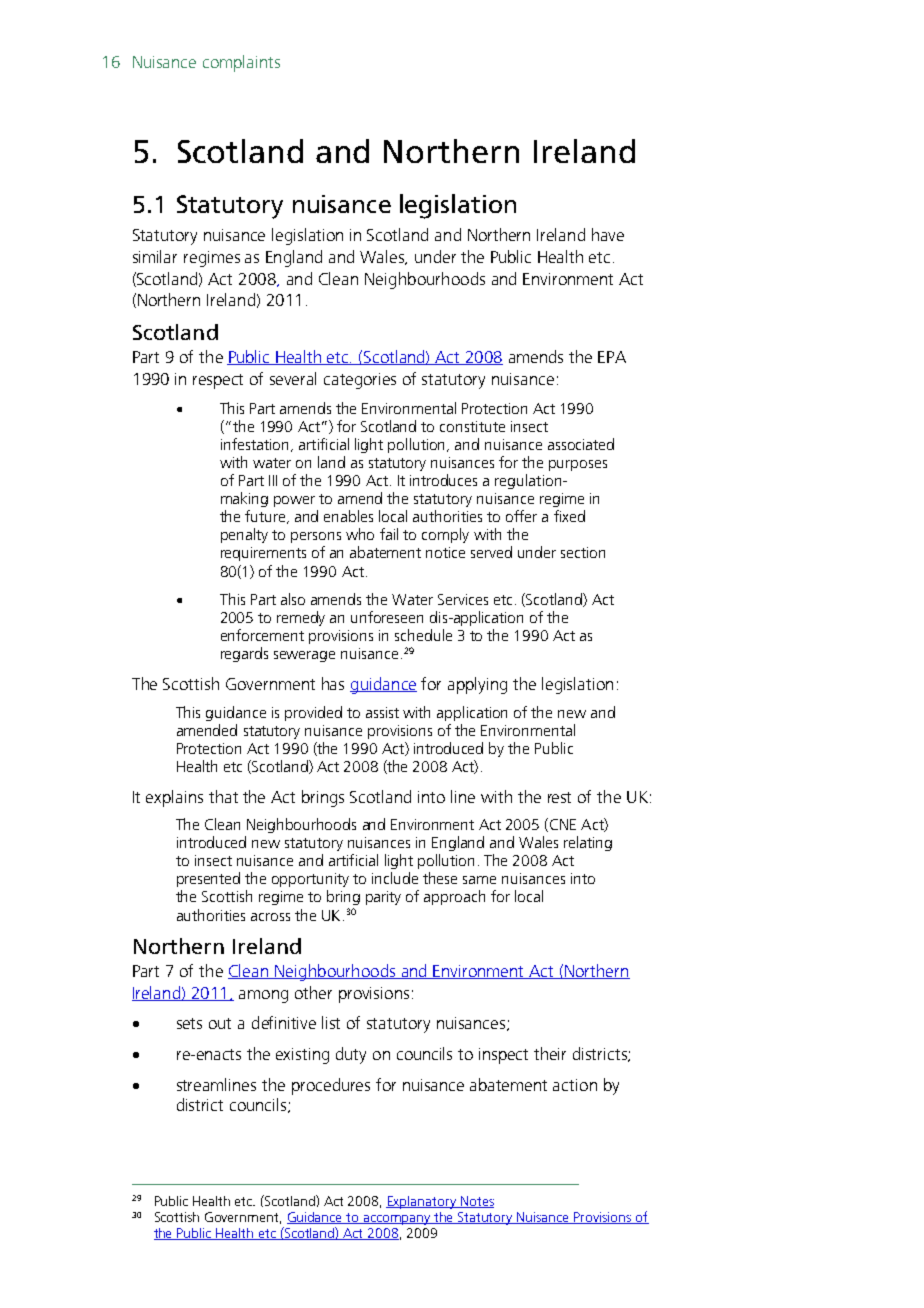  What do you see at coordinates (387, 617) in the document?
I see `unforeseen` at bounding box center [387, 617].
